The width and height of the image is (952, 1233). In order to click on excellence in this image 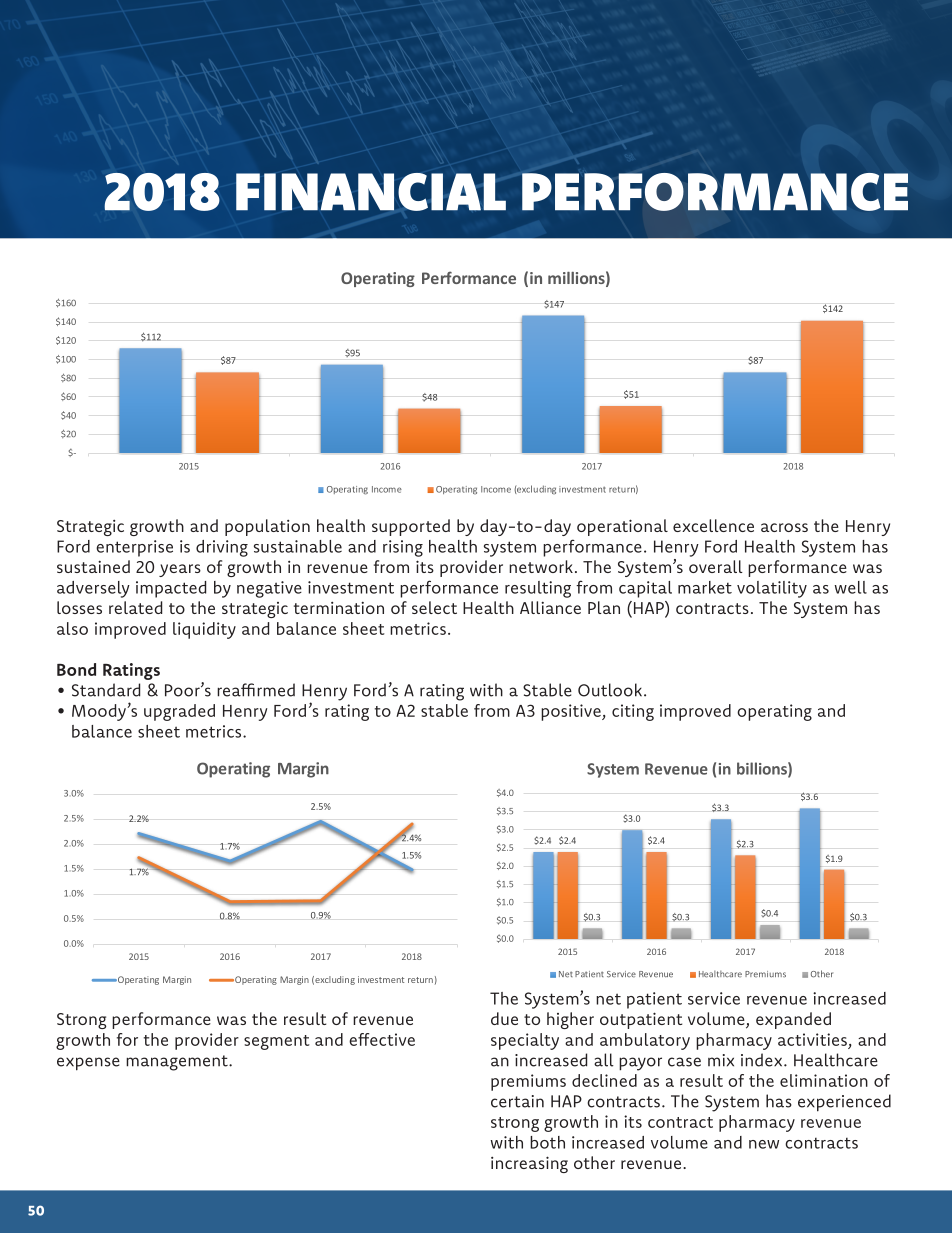, I will do `click(713, 525)`.
